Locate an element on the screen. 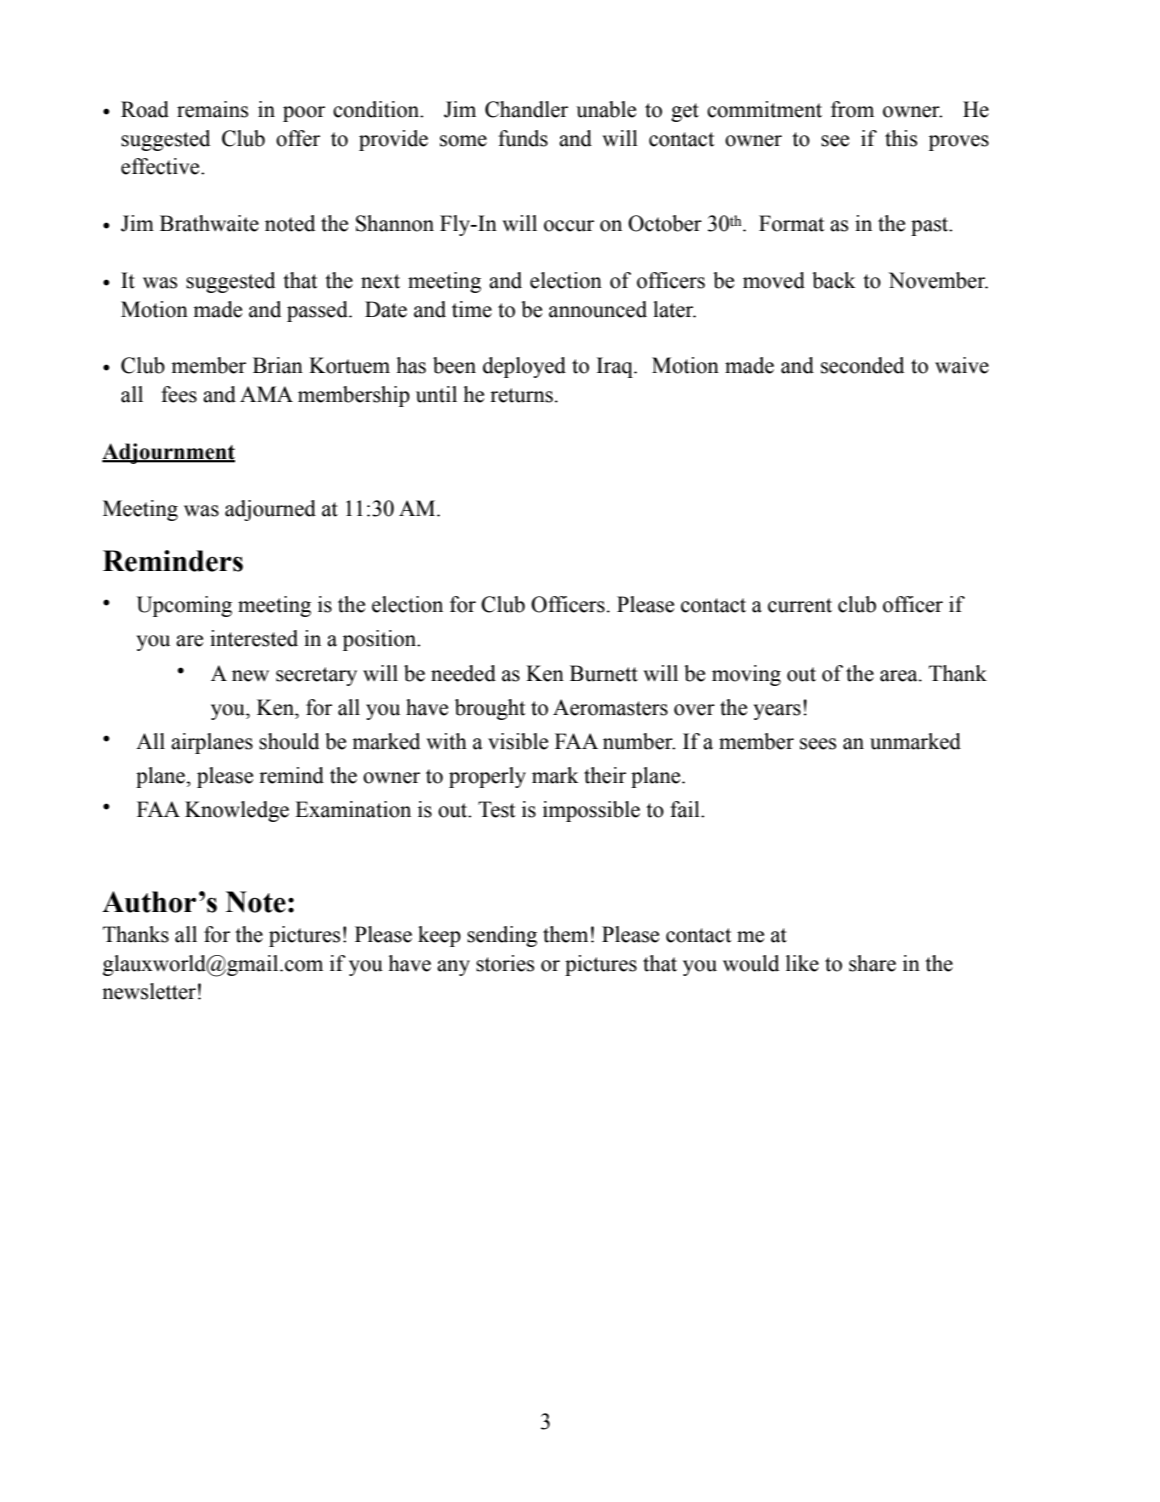 The image size is (1160, 1502). Upcoming is located at coordinates (184, 606).
